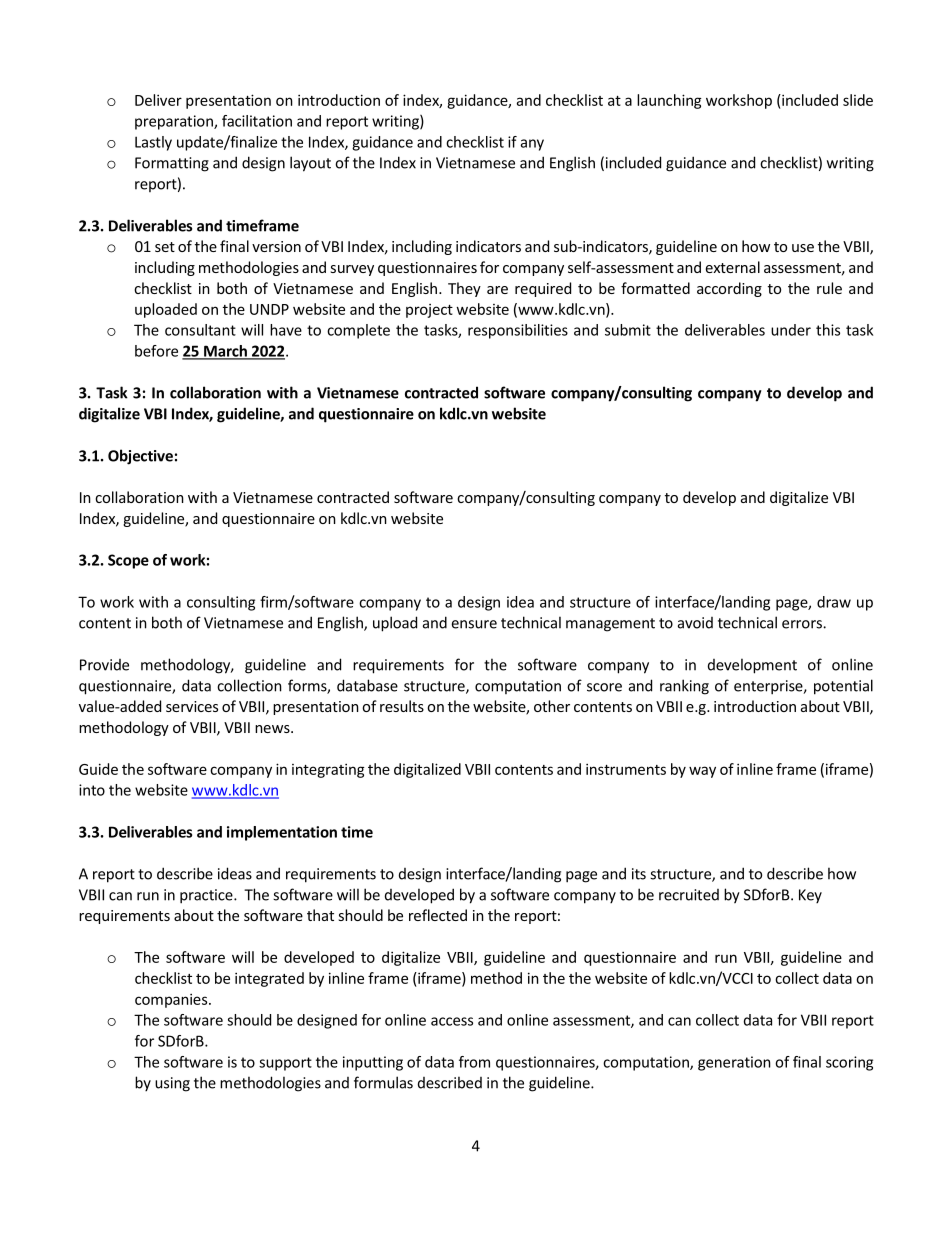  Describe the element at coordinates (156, 351) in the page. I see `before` at that location.
